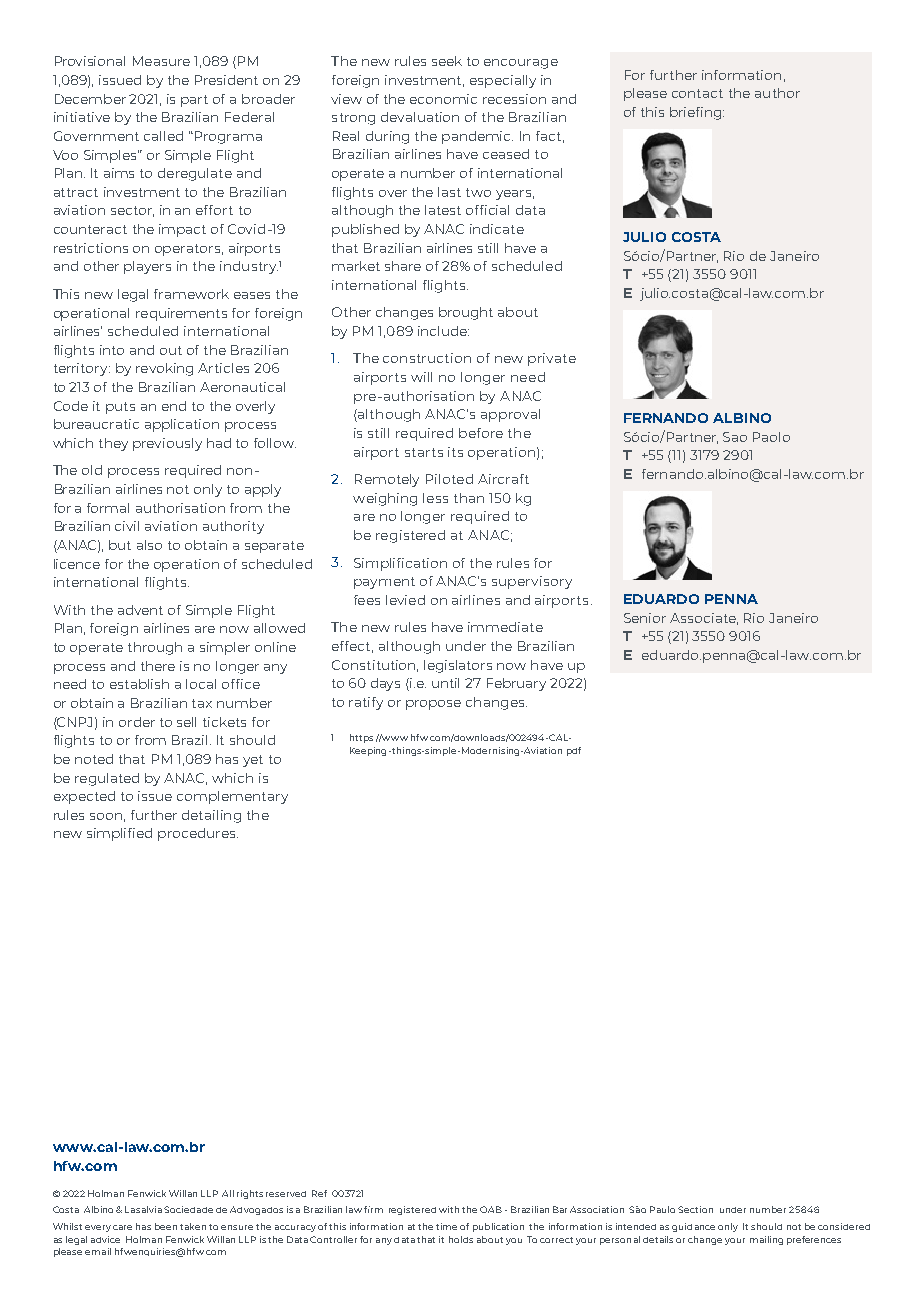  Describe the element at coordinates (766, 1240) in the document. I see `mailing` at that location.
